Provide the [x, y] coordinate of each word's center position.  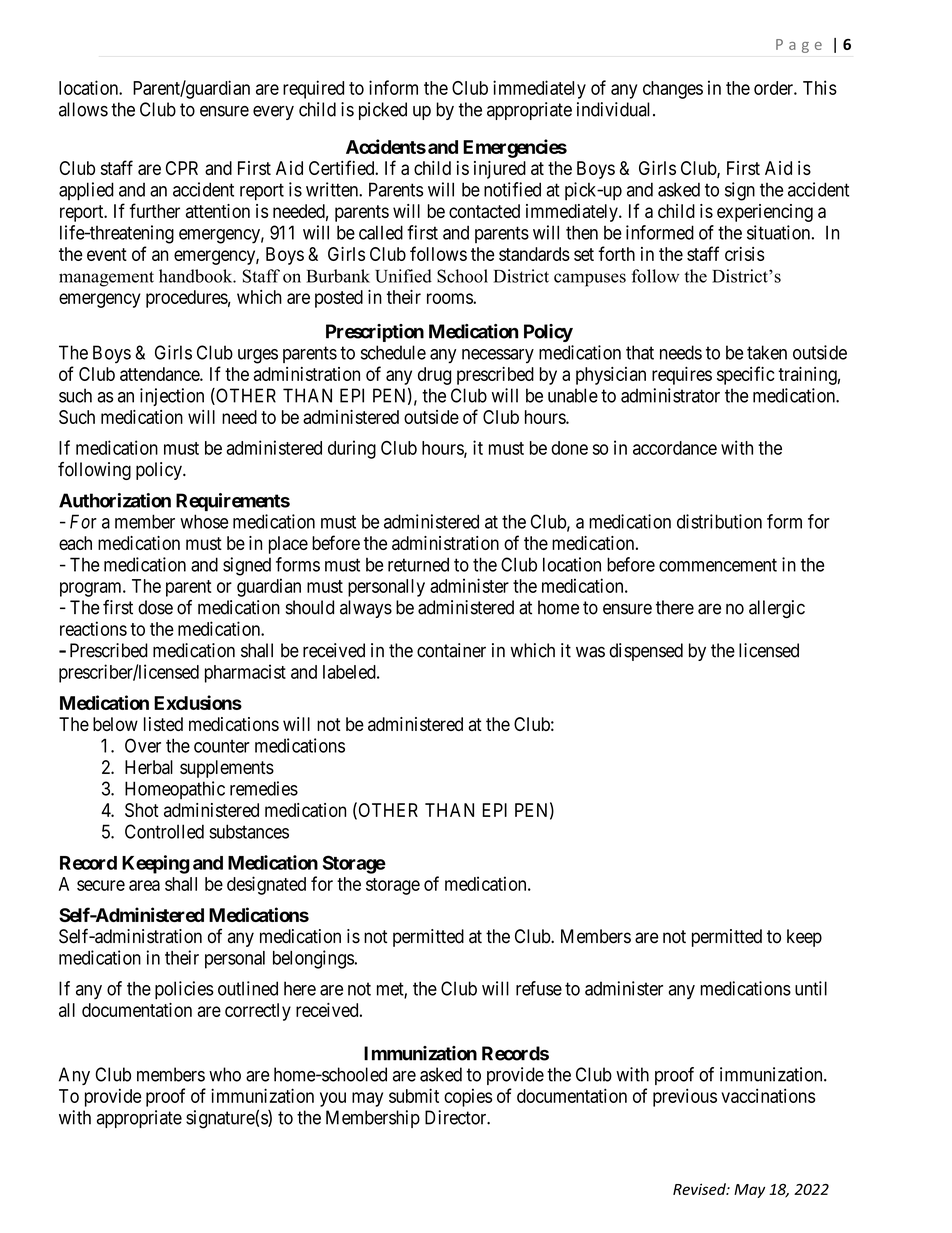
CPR [182, 168]
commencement [718, 565]
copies [468, 1098]
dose [155, 607]
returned [418, 564]
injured [500, 170]
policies [184, 990]
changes [673, 90]
